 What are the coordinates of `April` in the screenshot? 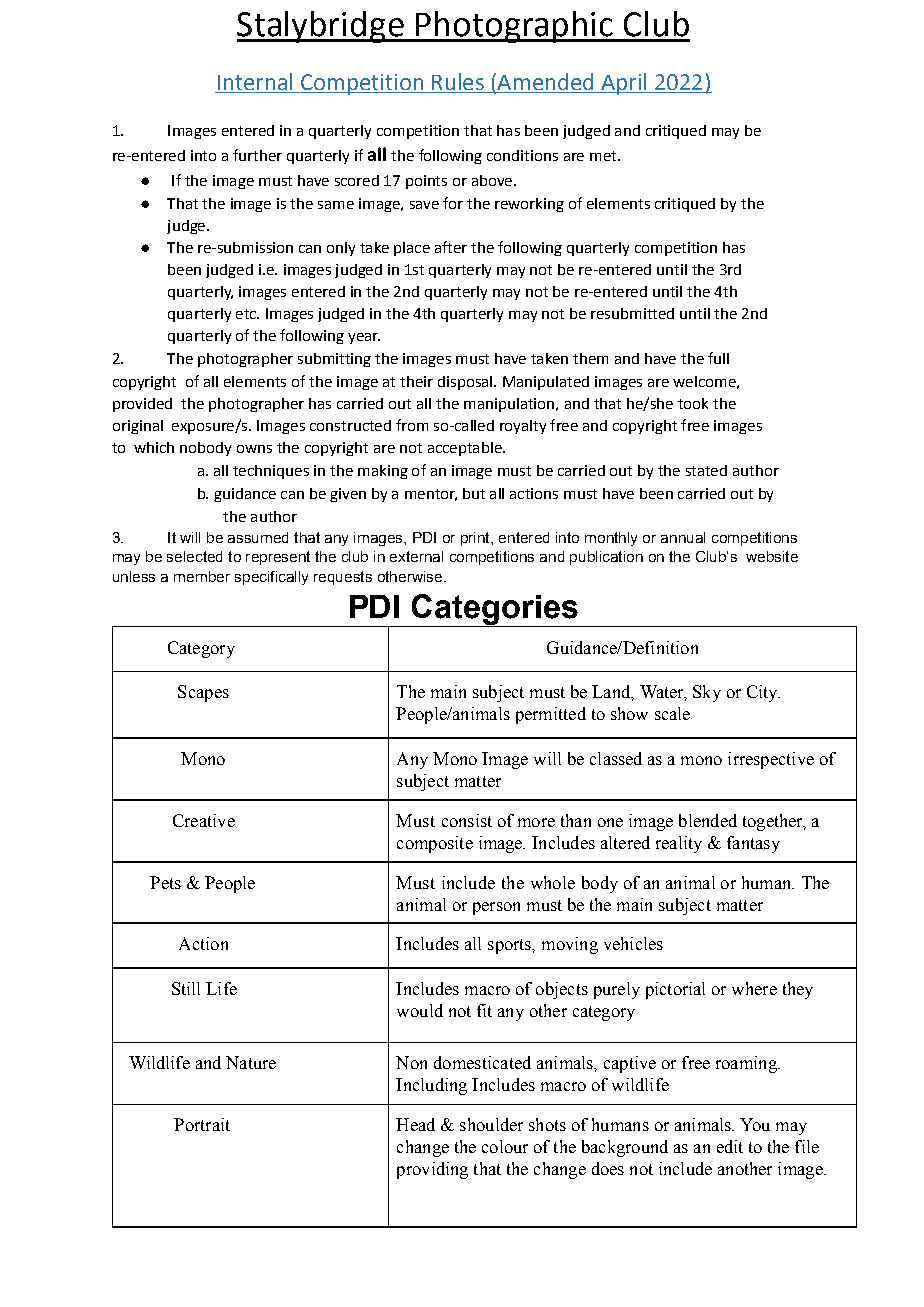 It's located at (624, 84).
